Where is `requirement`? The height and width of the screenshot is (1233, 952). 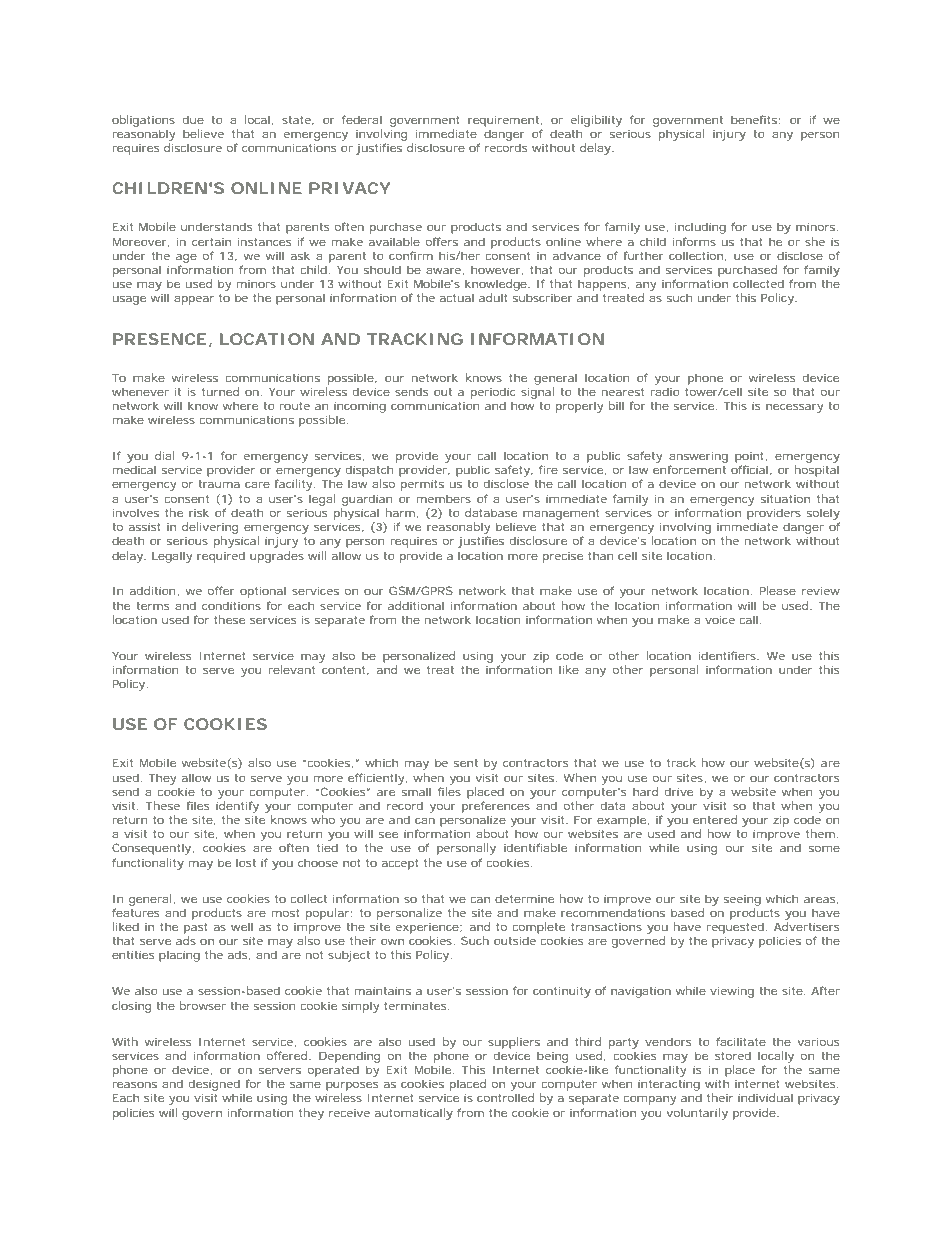 requirement is located at coordinates (505, 121).
